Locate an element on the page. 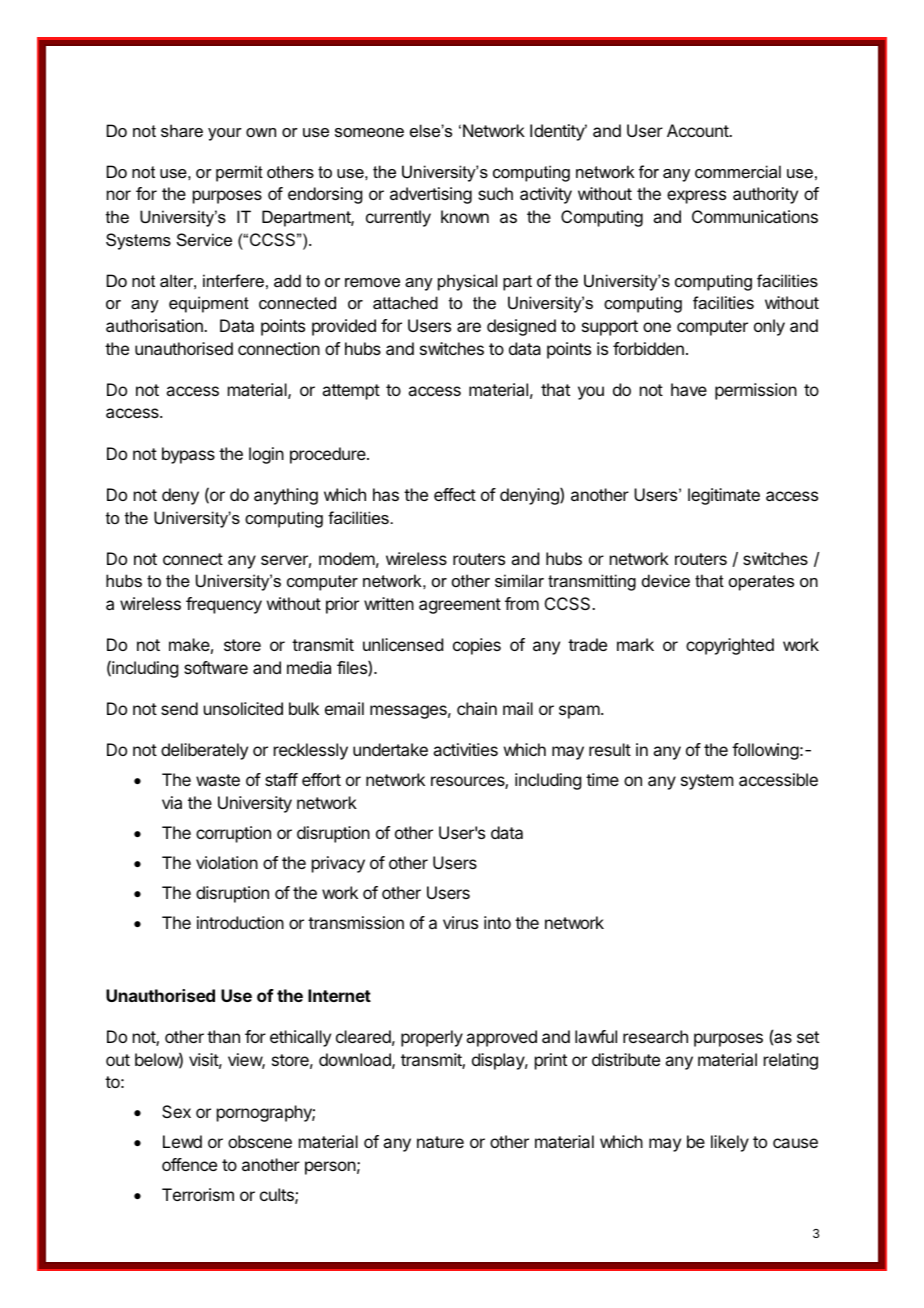  commercial is located at coordinates (738, 171).
